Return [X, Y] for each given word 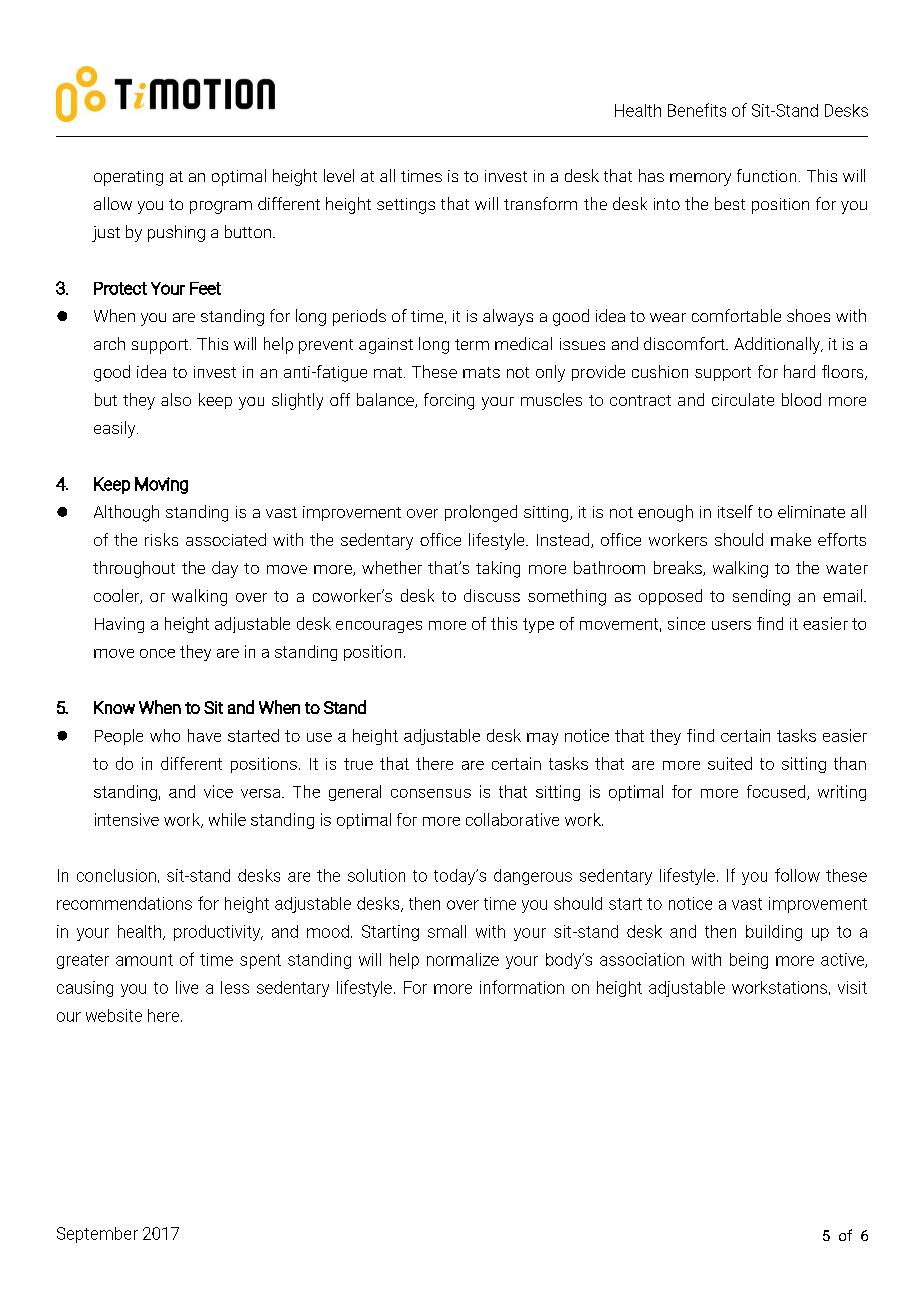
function [766, 175]
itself [735, 511]
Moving [161, 485]
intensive [127, 819]
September [97, 1235]
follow [797, 875]
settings [406, 206]
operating [128, 178]
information [522, 987]
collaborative [512, 819]
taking [498, 569]
